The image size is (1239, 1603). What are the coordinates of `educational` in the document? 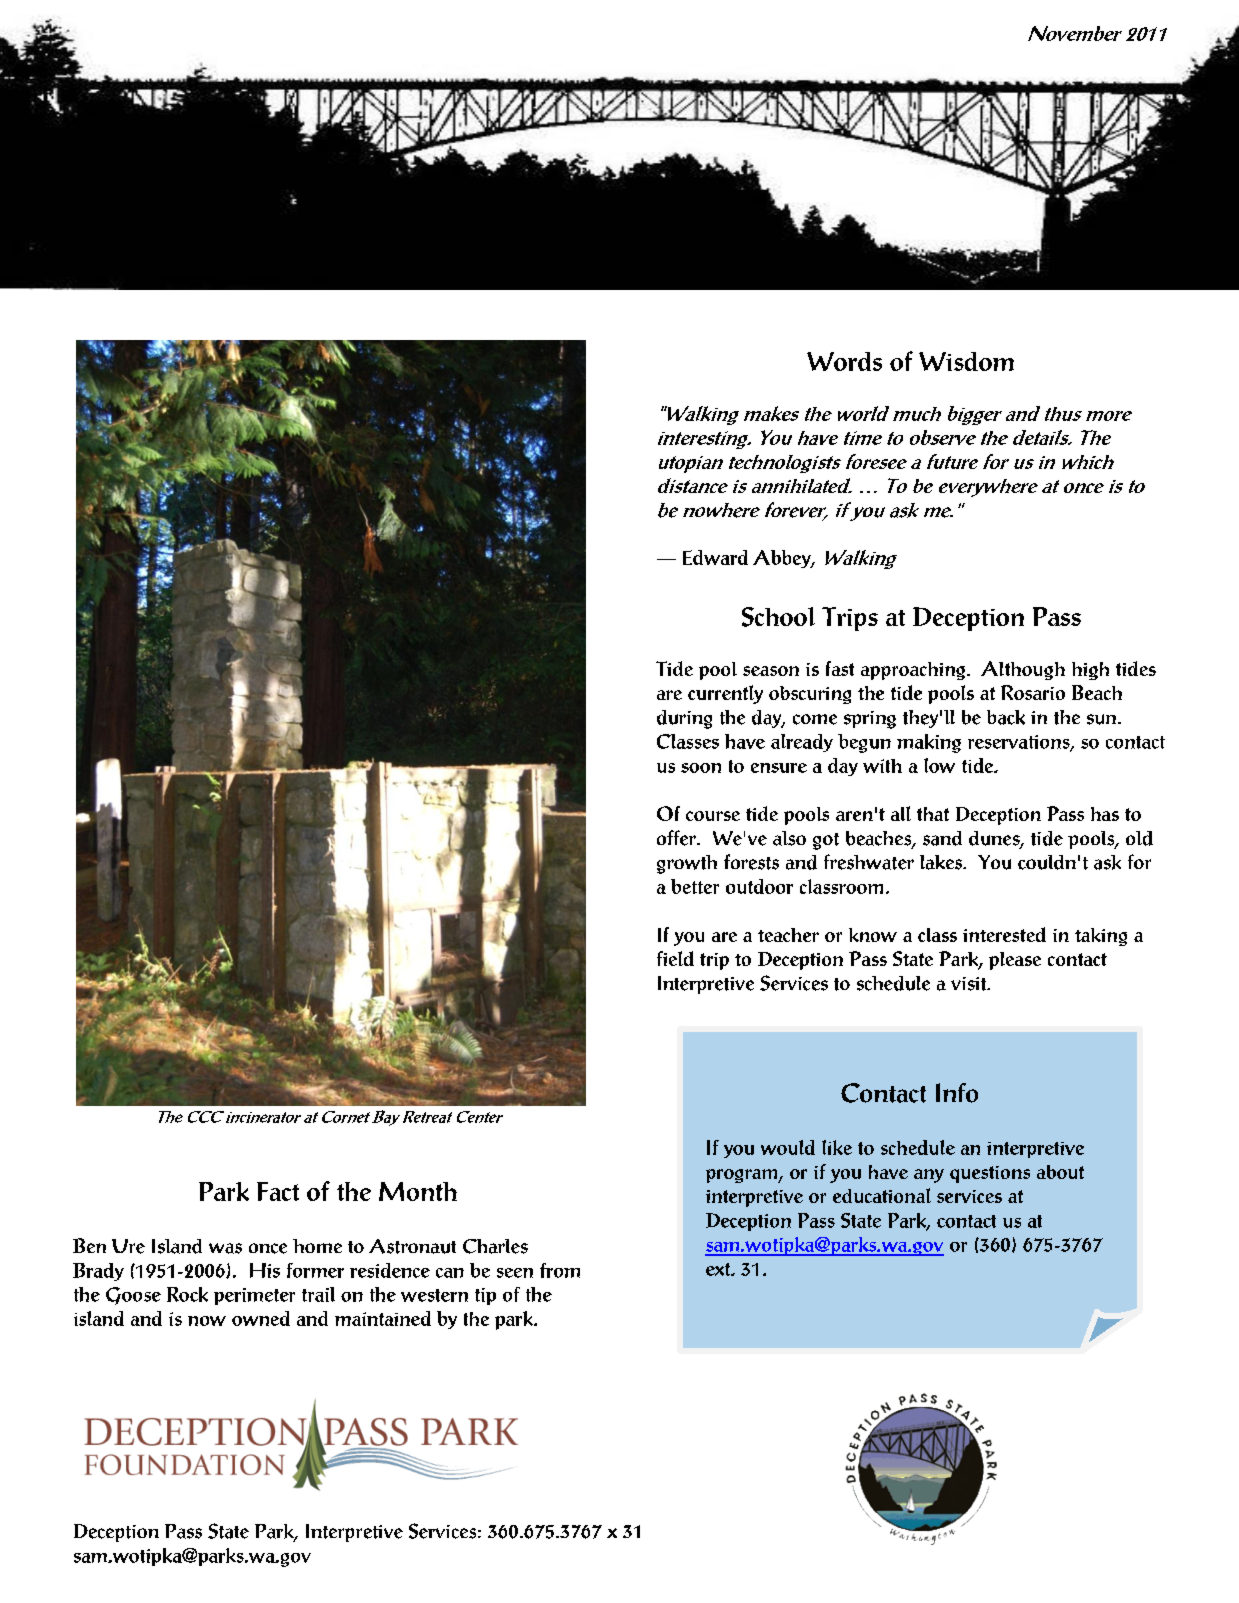 It's located at (882, 1195).
